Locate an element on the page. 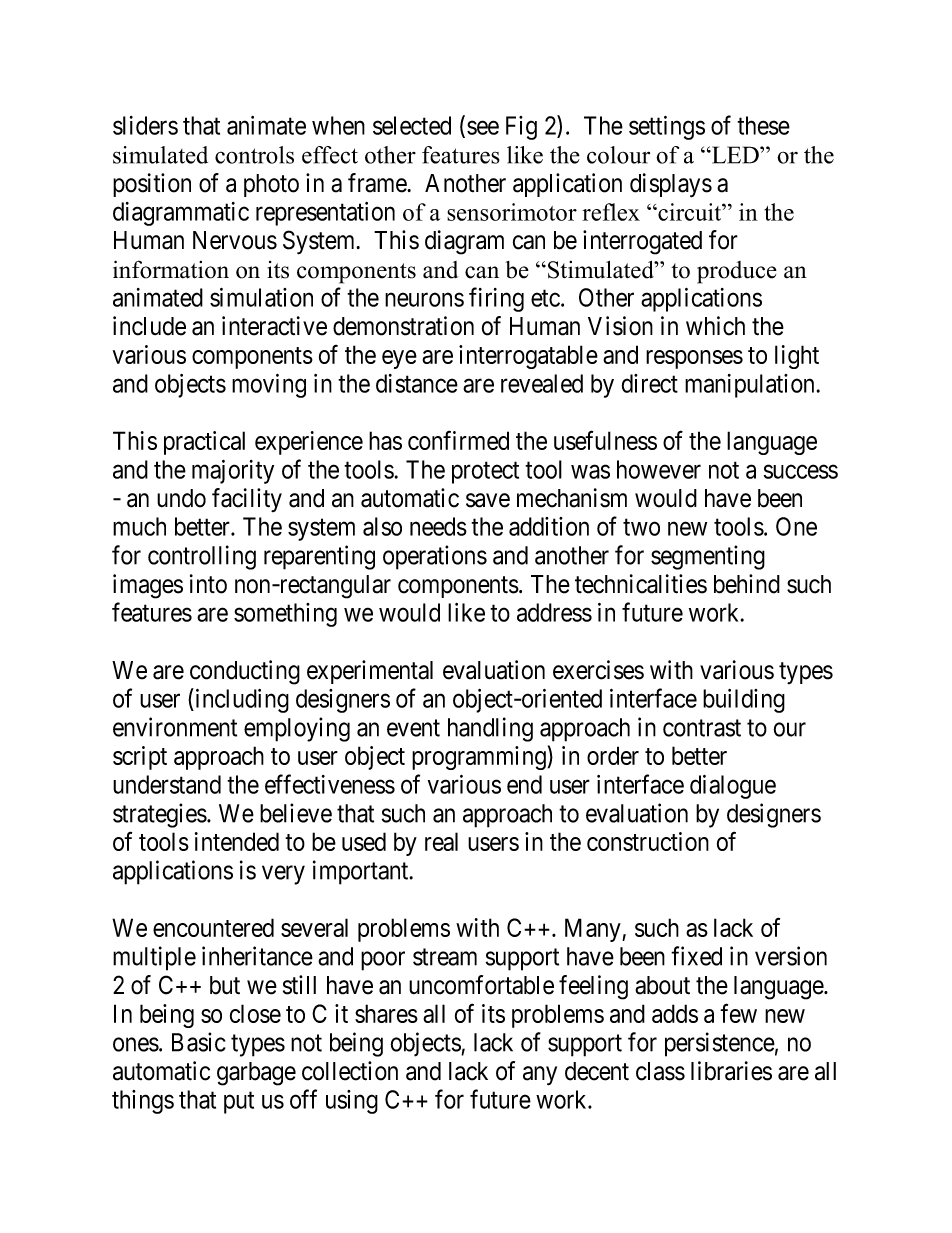 The width and height of the page is (952, 1233). libraries is located at coordinates (731, 1071).
